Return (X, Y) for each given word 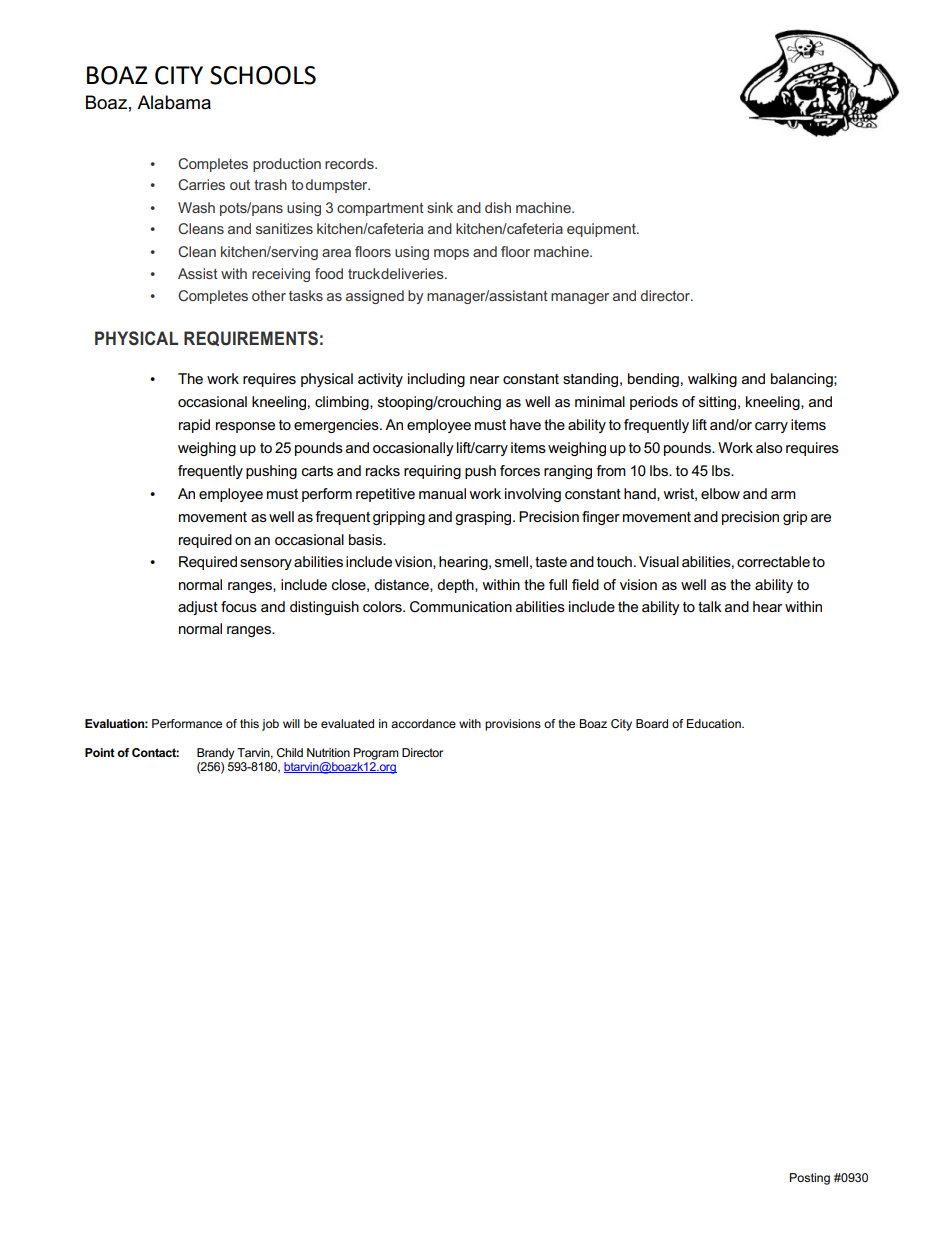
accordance (423, 723)
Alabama (174, 102)
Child (290, 752)
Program (376, 754)
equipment (602, 230)
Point (100, 752)
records (350, 163)
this (249, 723)
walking (712, 380)
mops (451, 254)
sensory (266, 564)
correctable (773, 561)
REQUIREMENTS (251, 338)
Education (715, 723)
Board (652, 723)
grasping (484, 518)
